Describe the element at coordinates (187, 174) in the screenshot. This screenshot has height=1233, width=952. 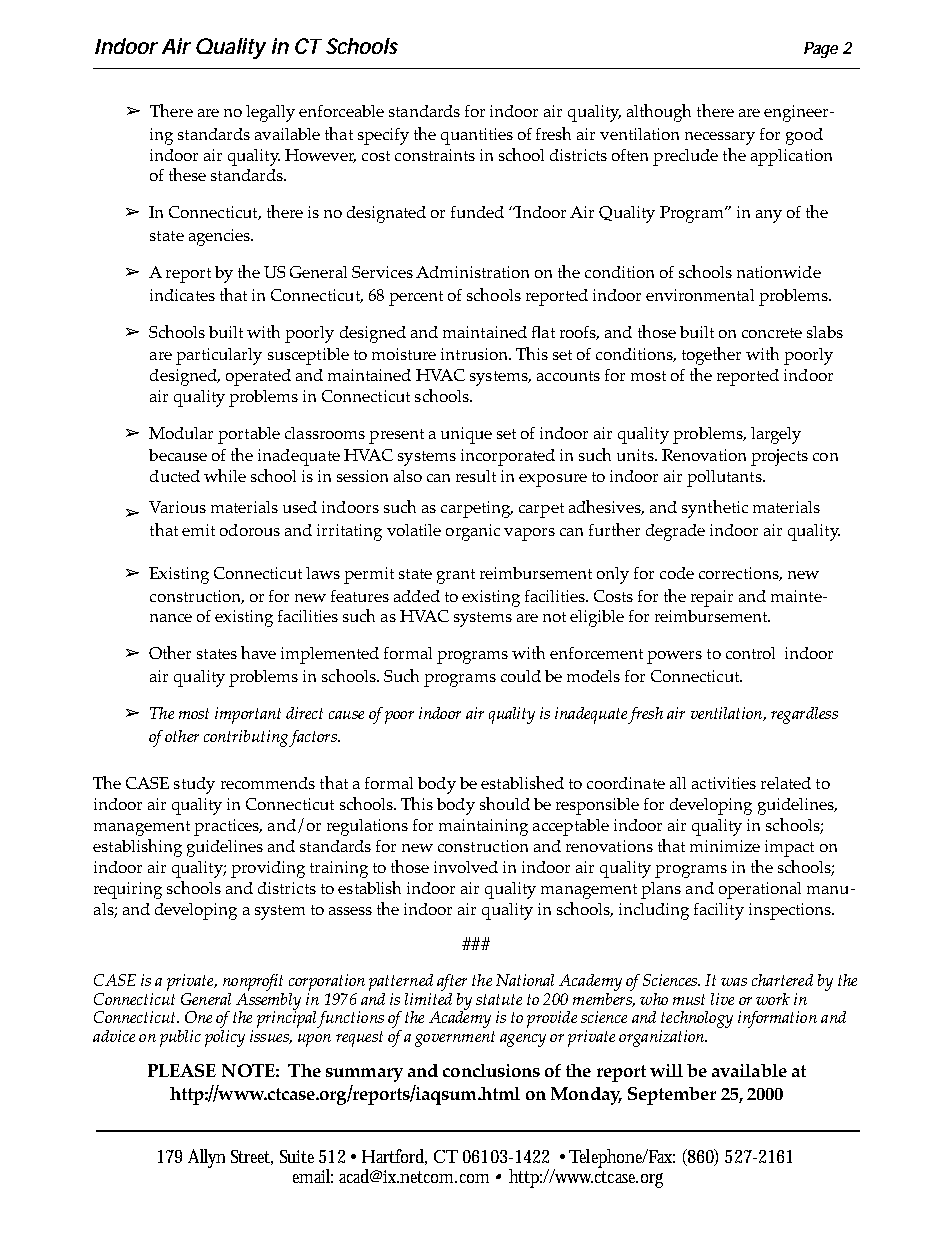
I see `these` at that location.
